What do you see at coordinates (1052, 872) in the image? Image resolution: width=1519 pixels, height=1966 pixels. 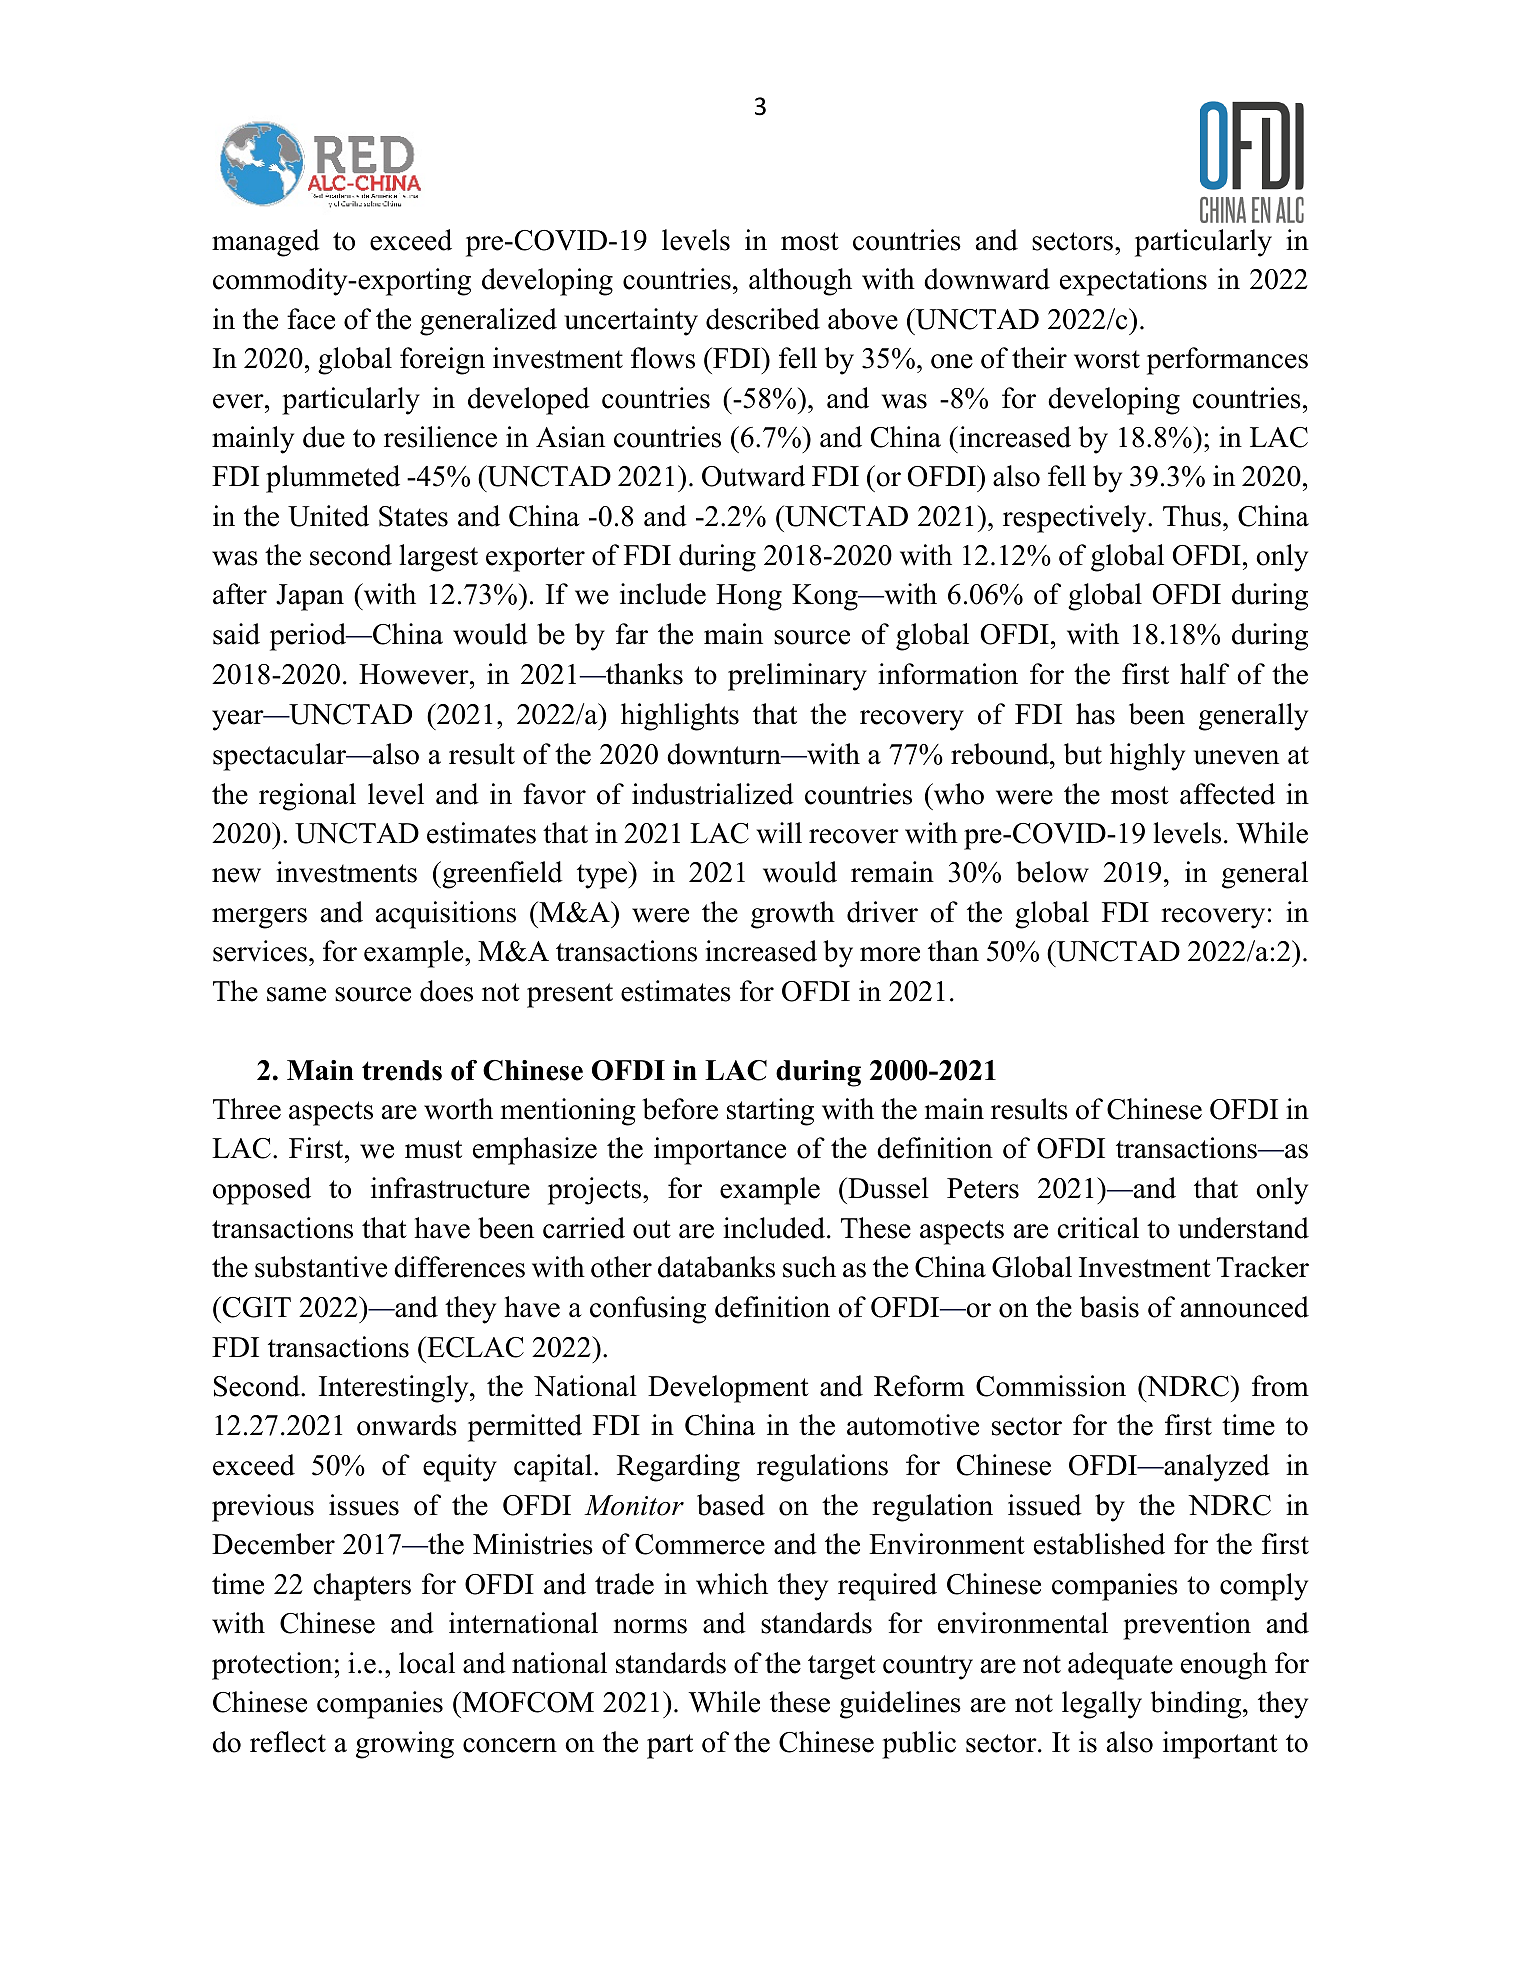 I see `below` at bounding box center [1052, 872].
